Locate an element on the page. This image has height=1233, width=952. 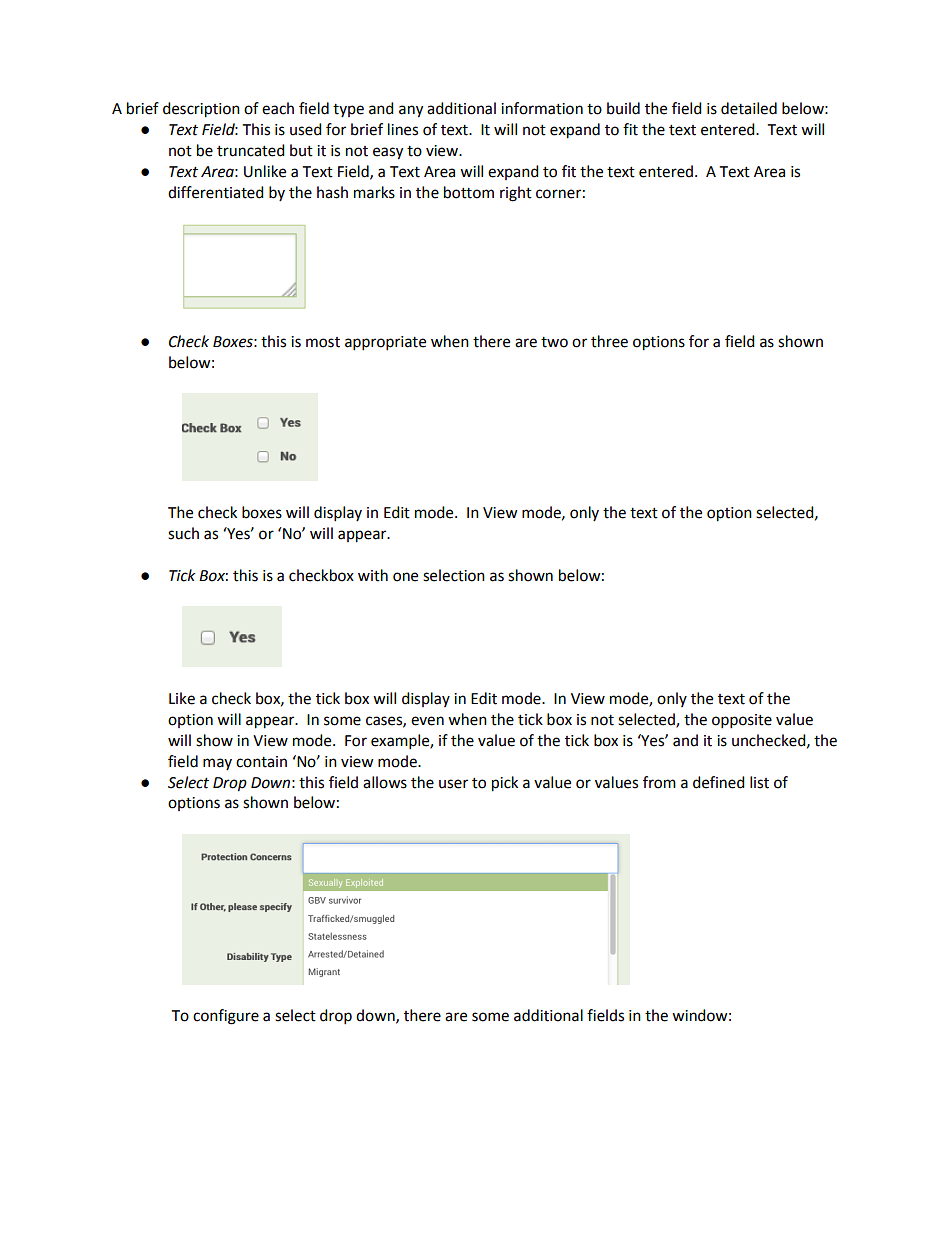
from is located at coordinates (659, 782).
